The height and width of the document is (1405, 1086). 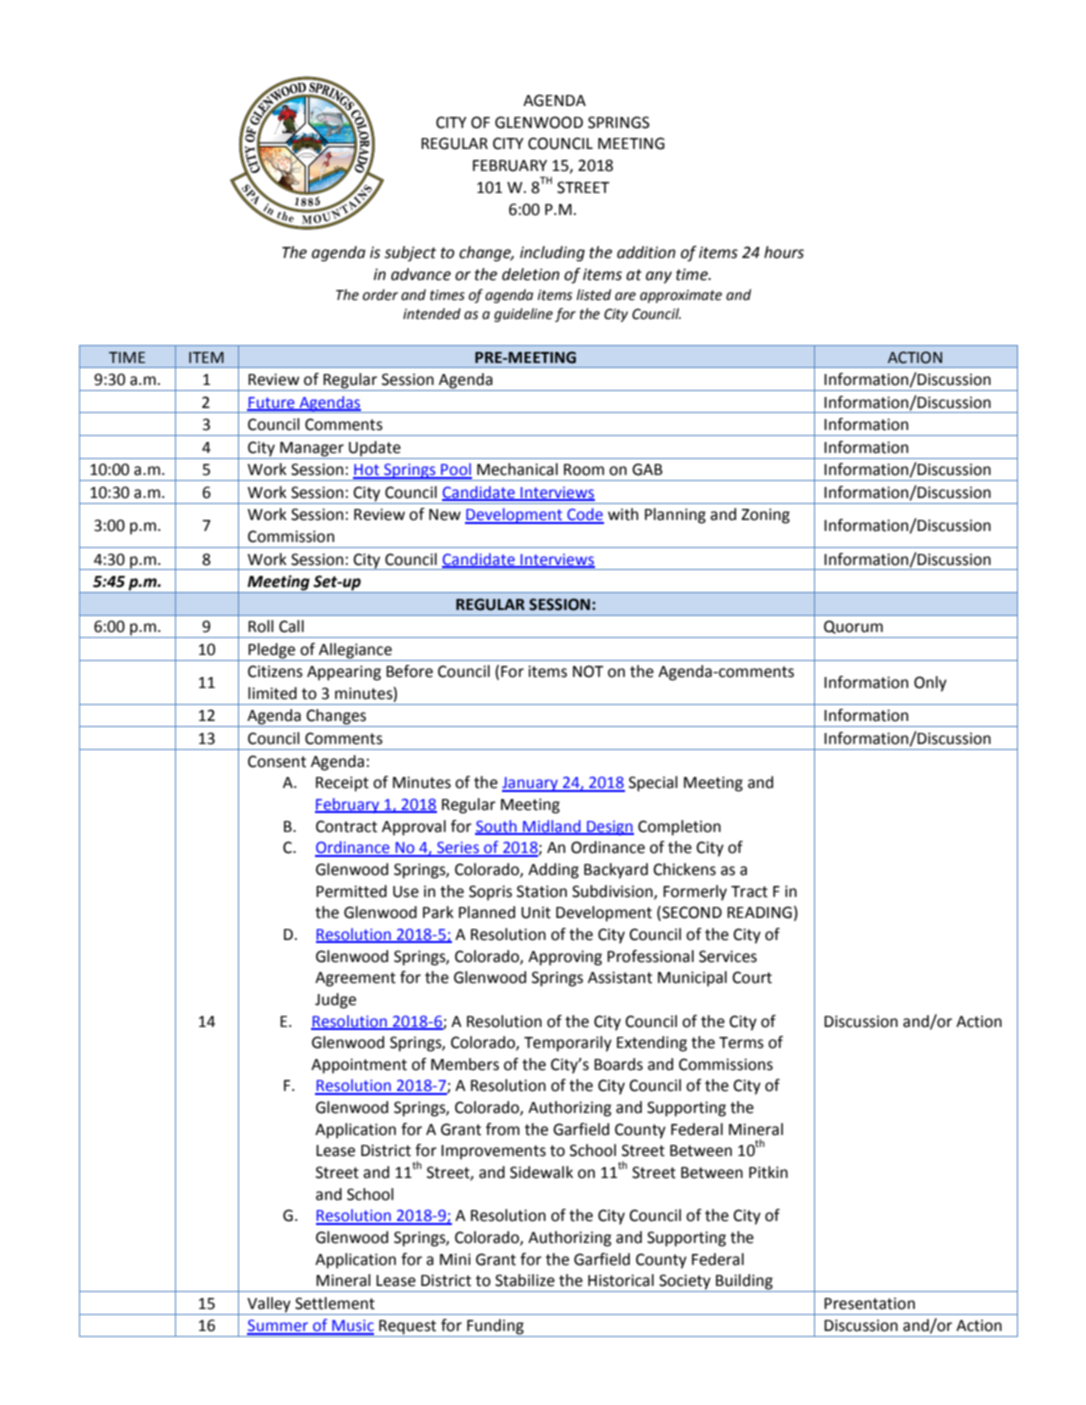 What do you see at coordinates (367, 471) in the document?
I see `Hot` at bounding box center [367, 471].
